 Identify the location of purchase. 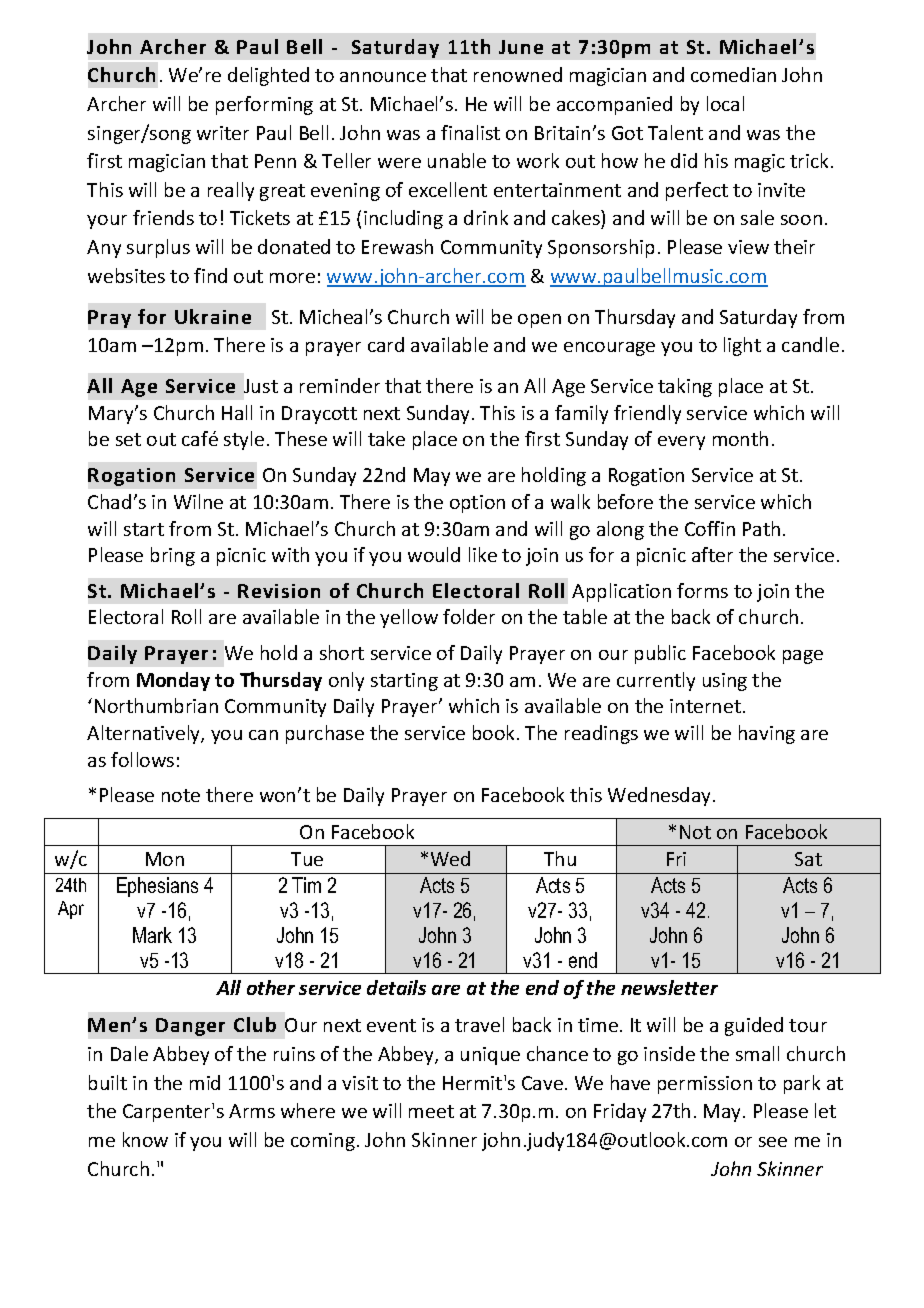
(325, 734).
